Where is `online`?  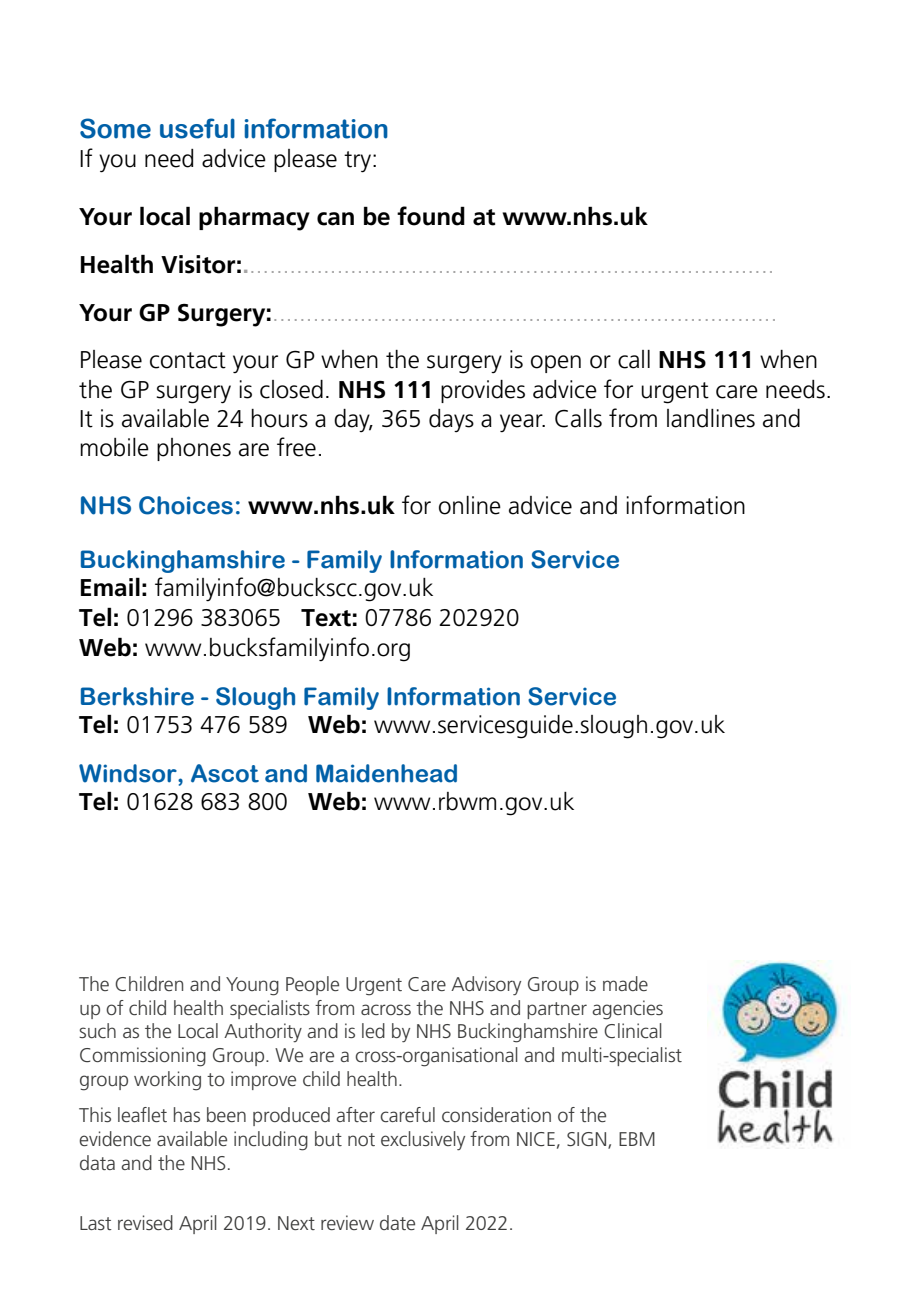 online is located at coordinates (470, 505).
